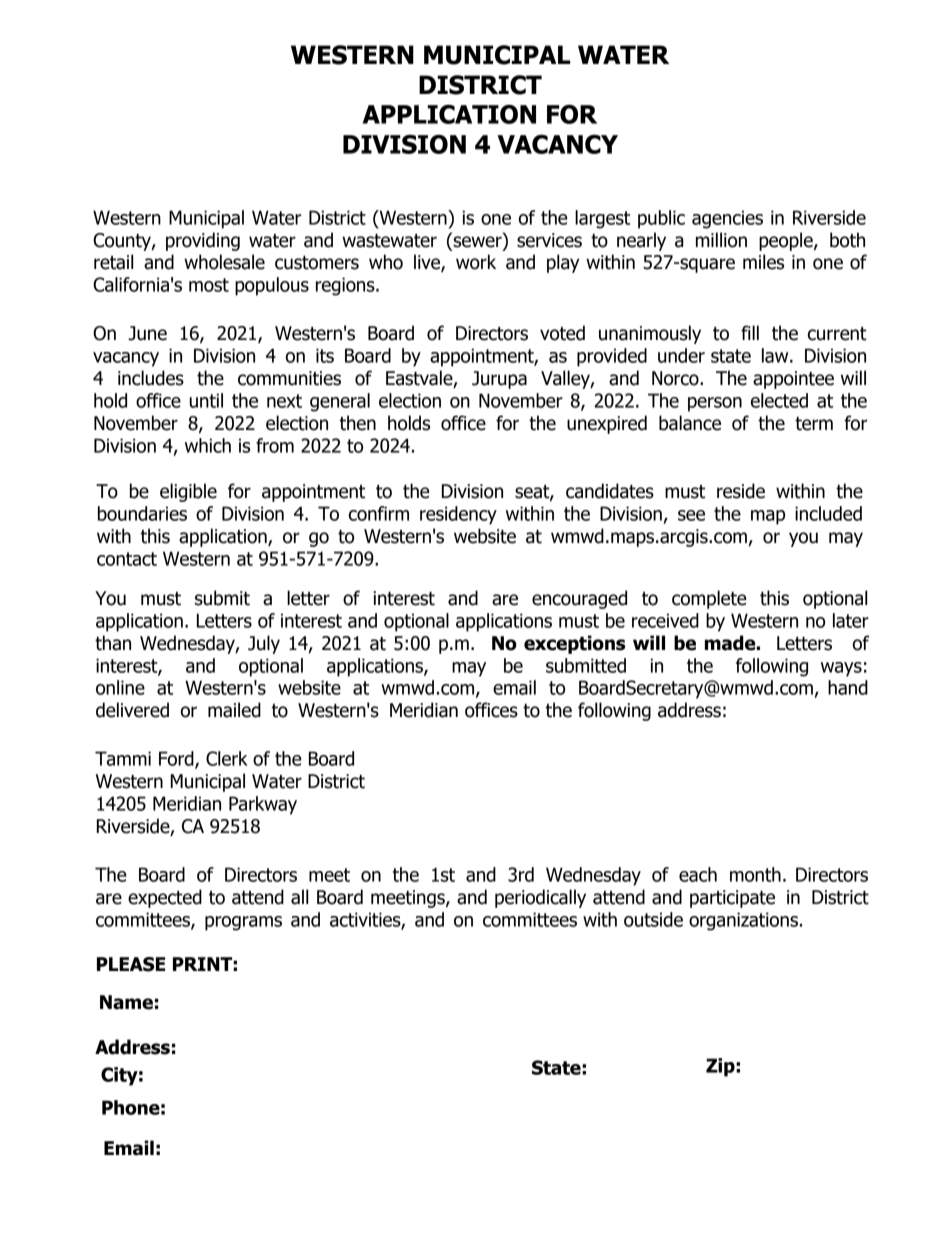  What do you see at coordinates (763, 262) in the screenshot?
I see `miles` at bounding box center [763, 262].
